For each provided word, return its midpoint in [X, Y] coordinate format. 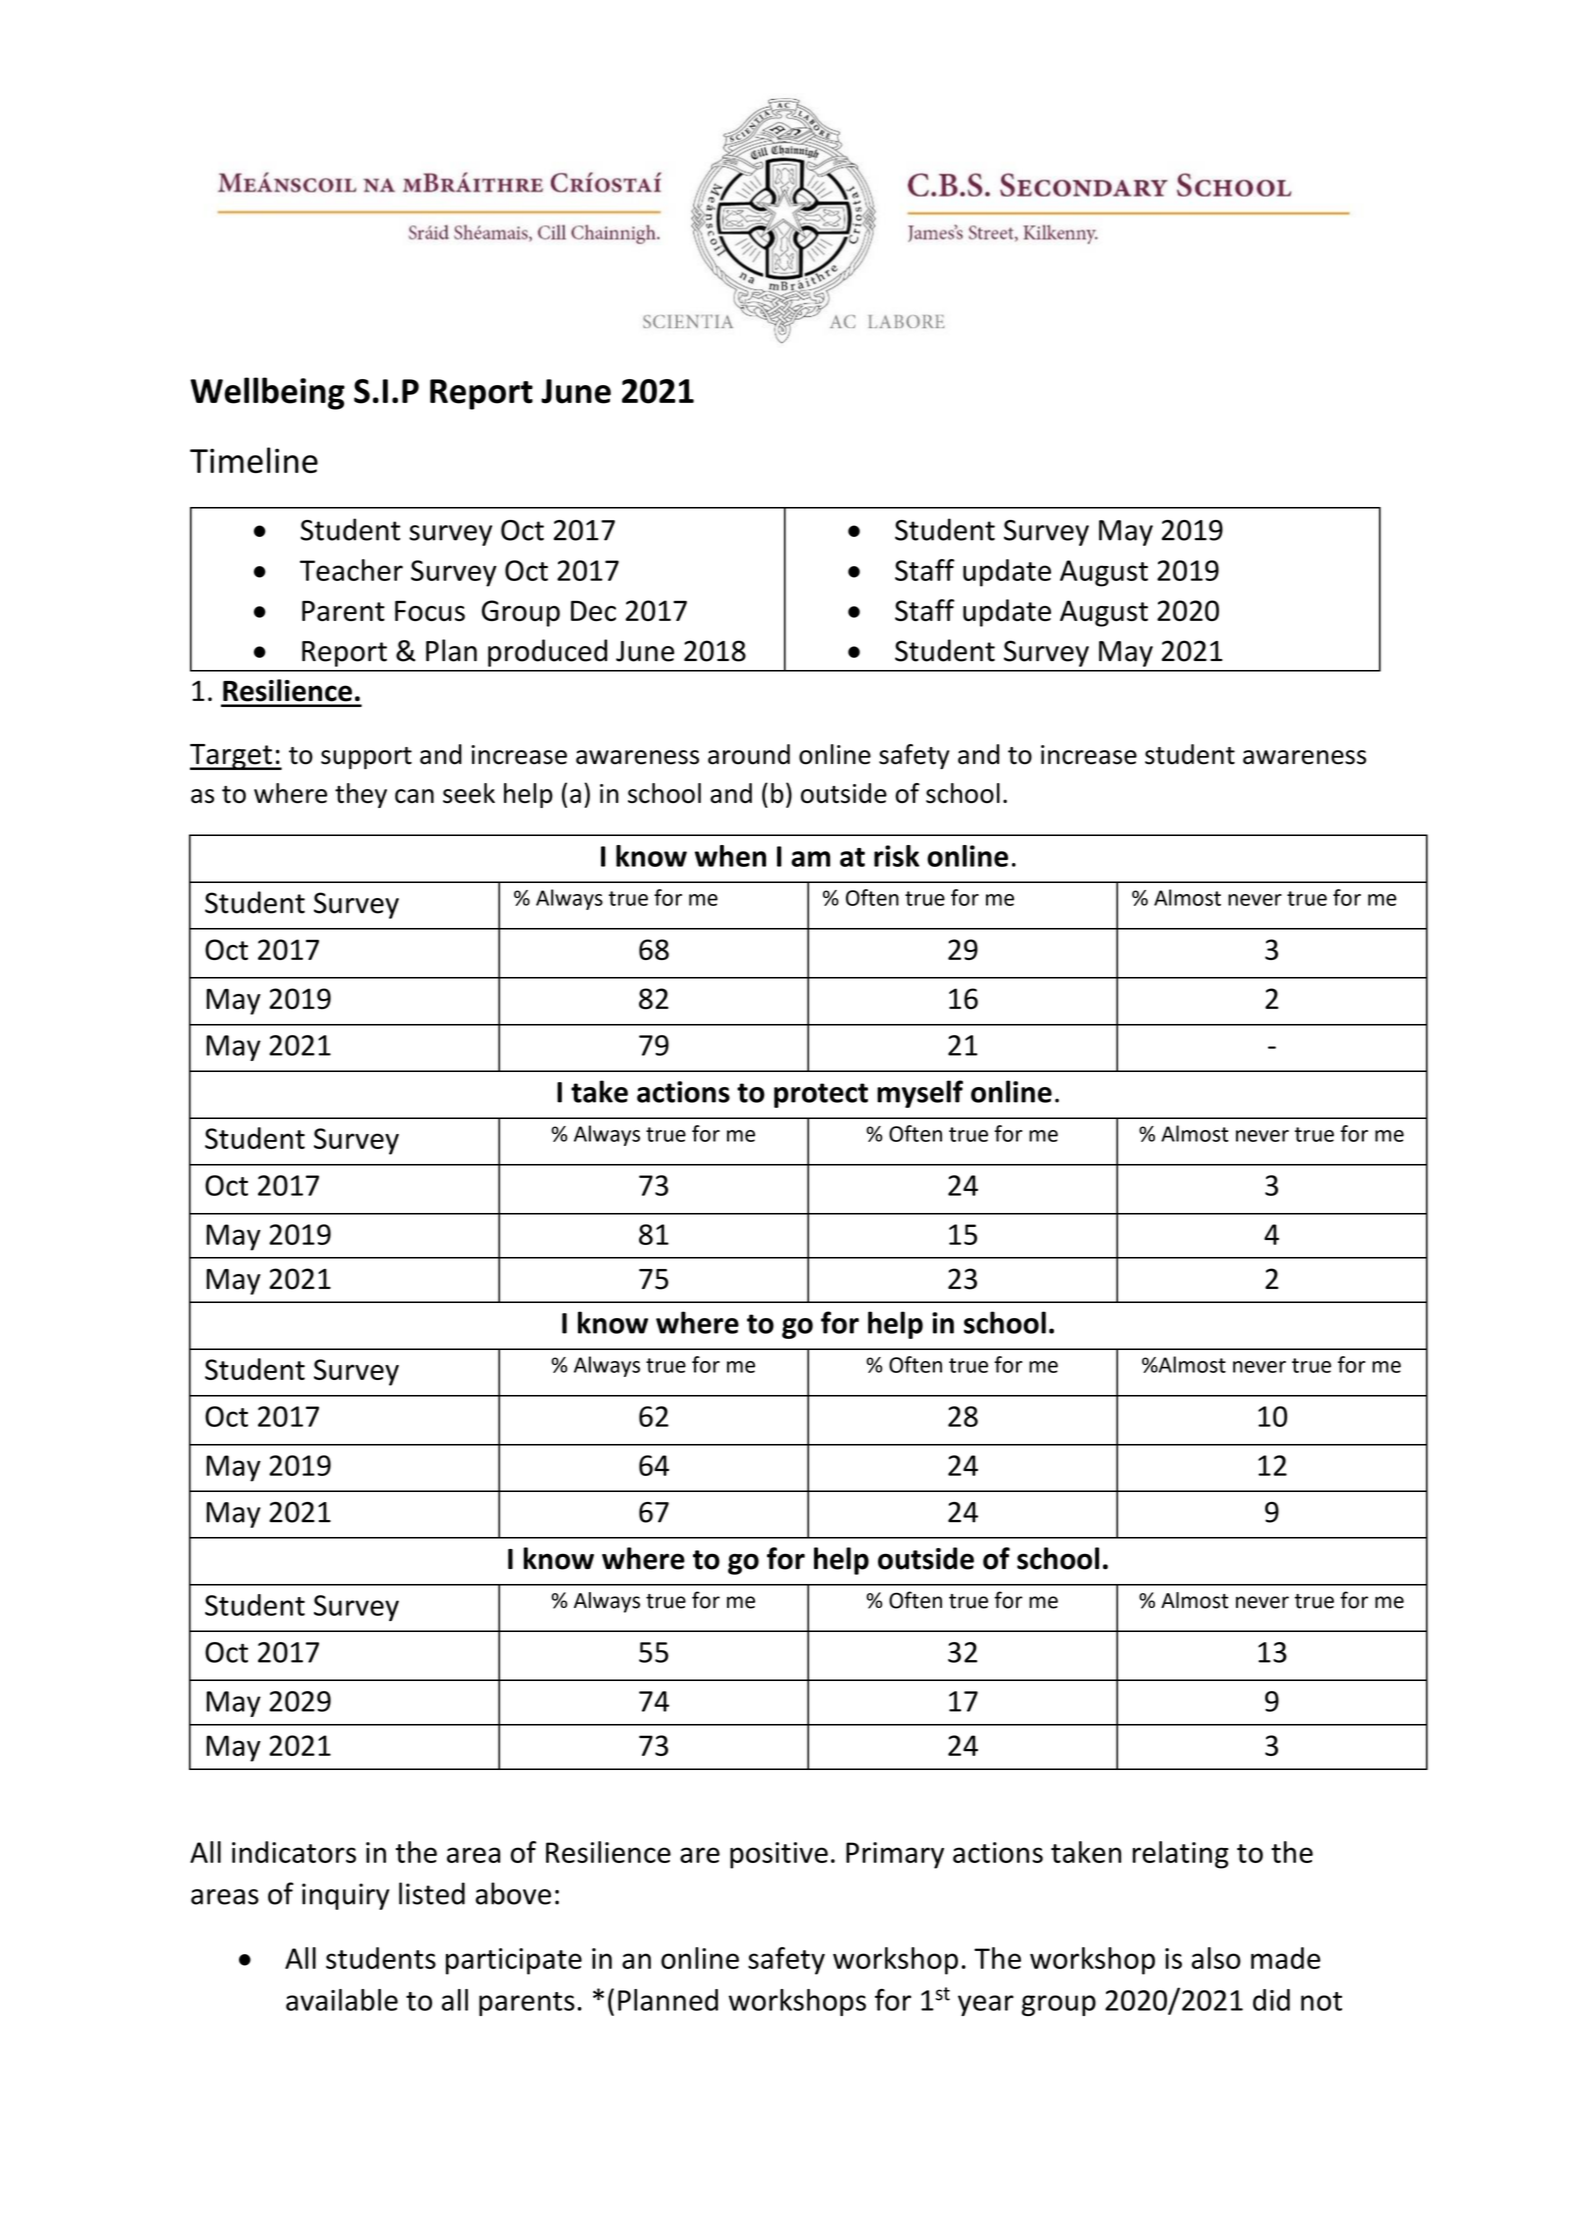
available [342, 2000]
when [730, 856]
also [1216, 1958]
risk [896, 856]
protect [821, 1095]
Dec [593, 611]
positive [779, 1855]
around [749, 754]
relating [1181, 1855]
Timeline [254, 460]
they [361, 795]
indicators [294, 1852]
